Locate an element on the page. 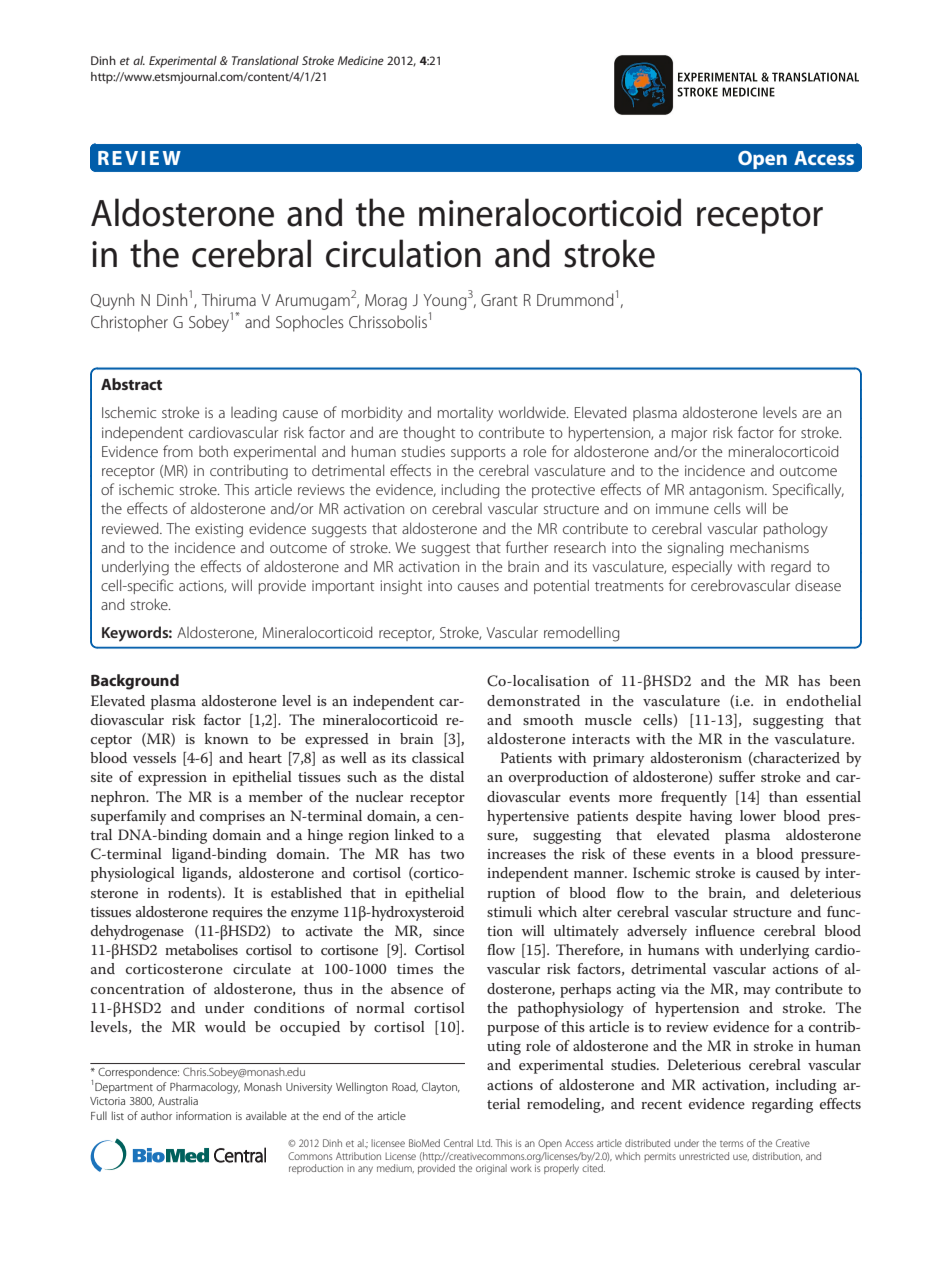 The width and height of the image is (952, 1270). Medicine is located at coordinates (361, 60).
